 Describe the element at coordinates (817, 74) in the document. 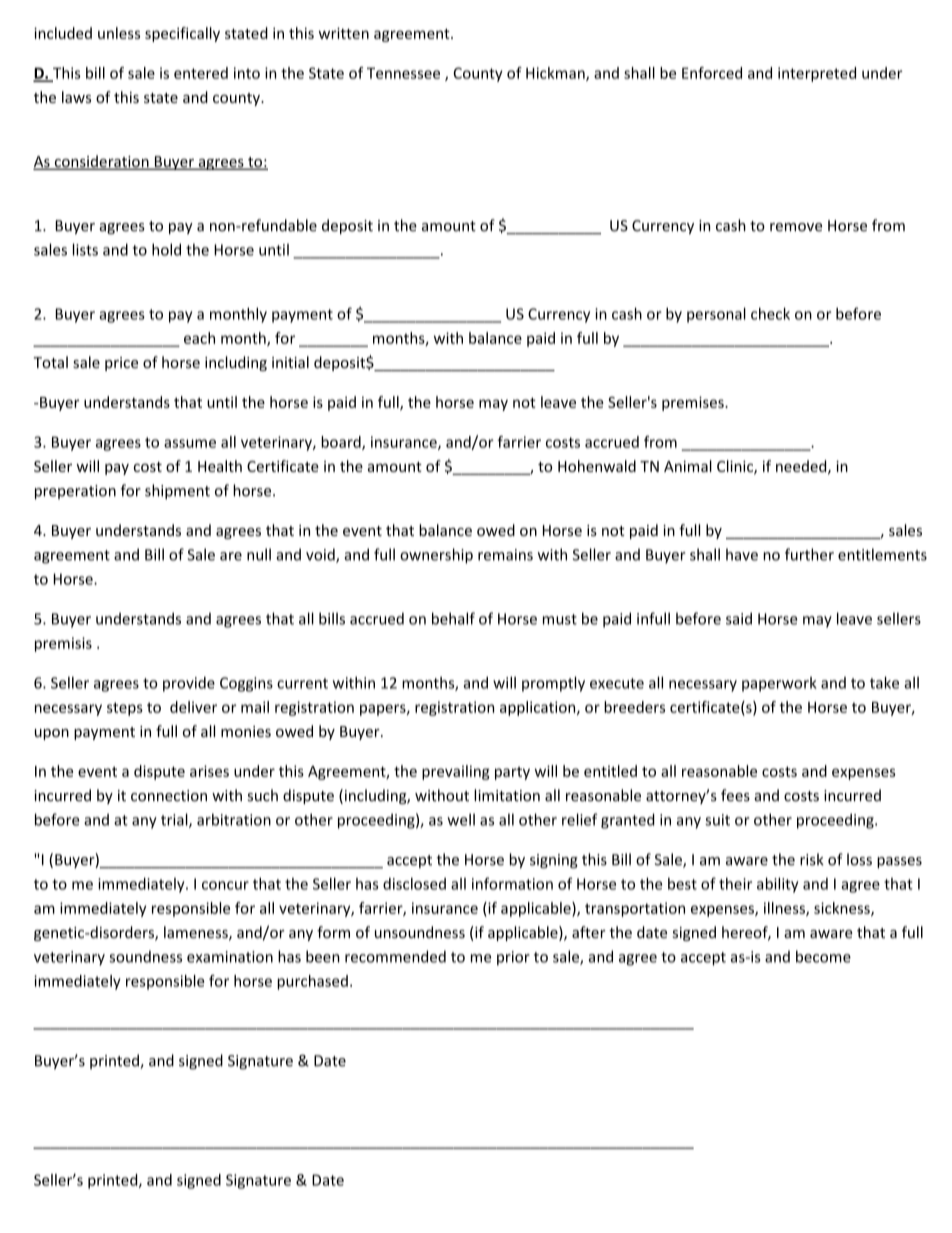

I see `interpreted` at that location.
